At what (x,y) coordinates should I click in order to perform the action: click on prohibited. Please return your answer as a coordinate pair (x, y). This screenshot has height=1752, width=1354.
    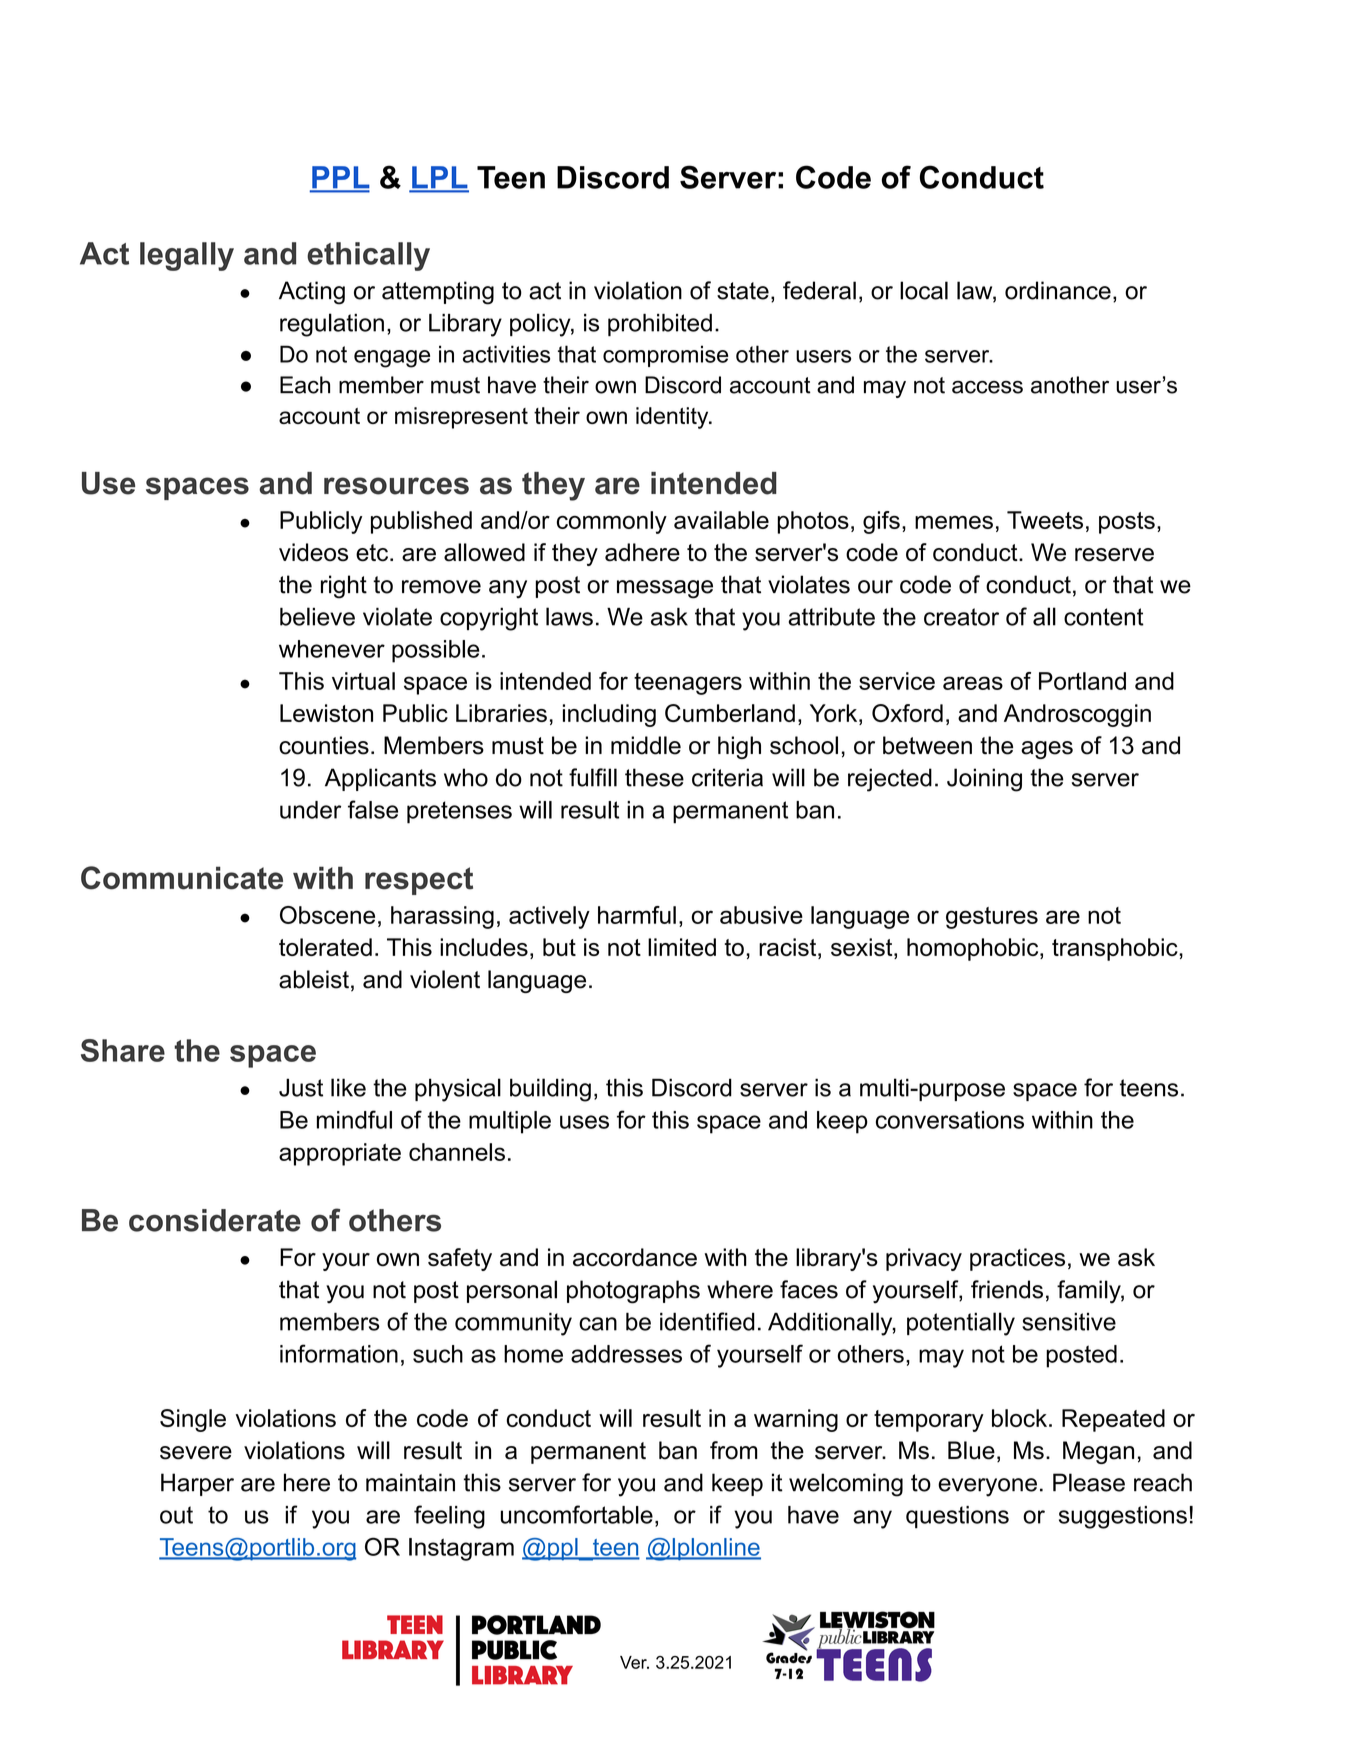
    Looking at the image, I should click on (660, 325).
